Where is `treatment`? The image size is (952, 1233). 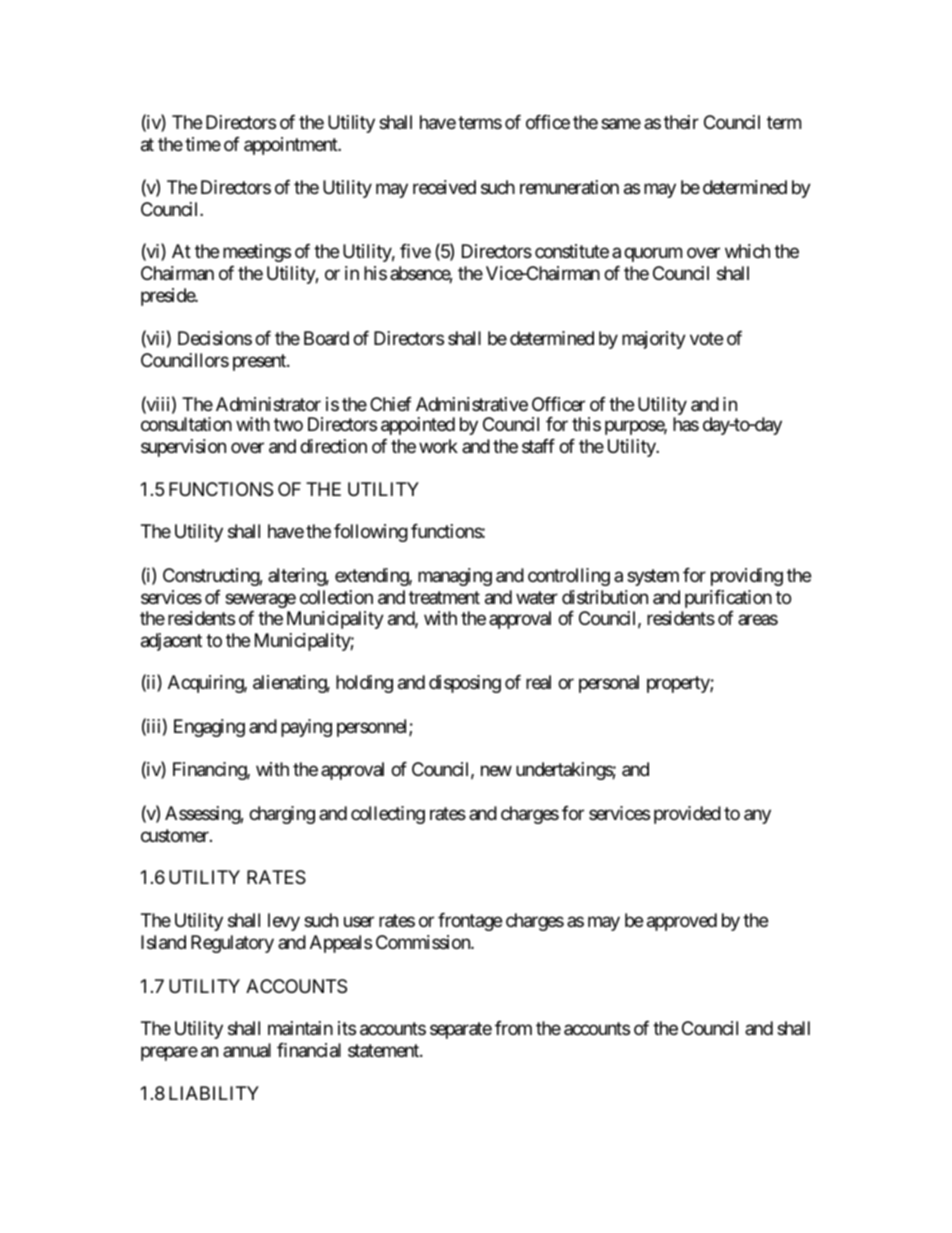
treatment is located at coordinates (444, 597).
